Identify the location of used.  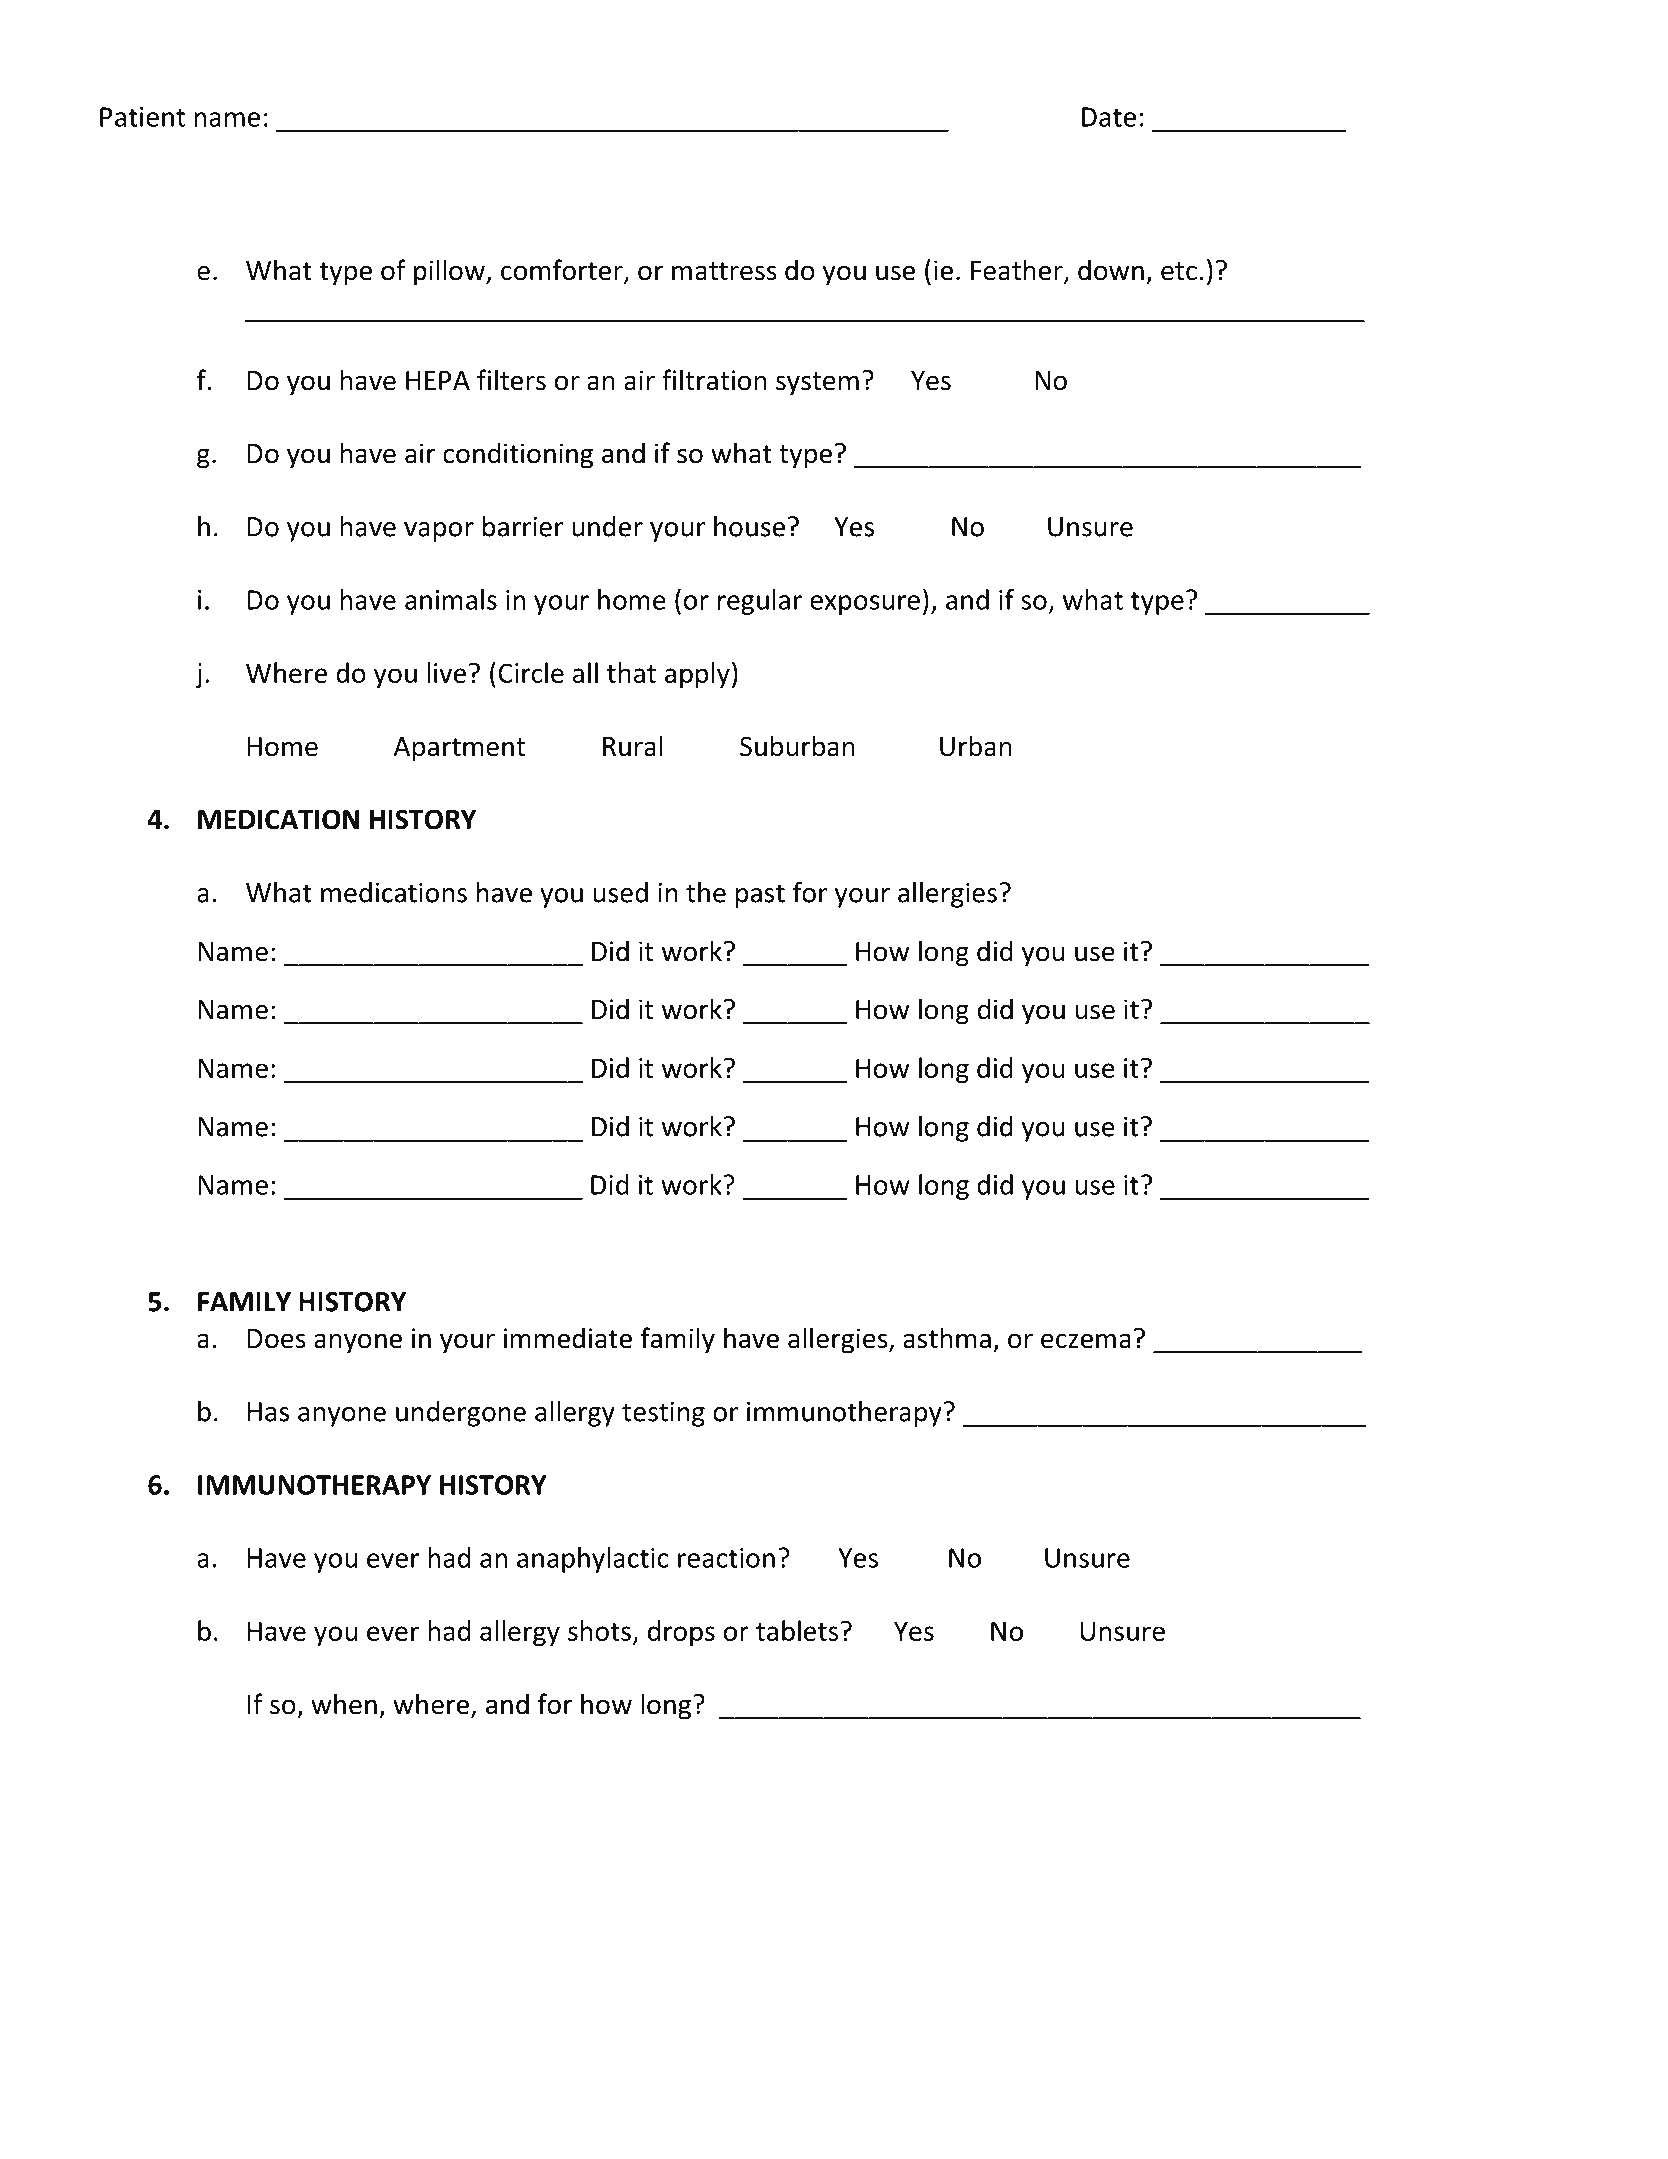
(620, 892).
